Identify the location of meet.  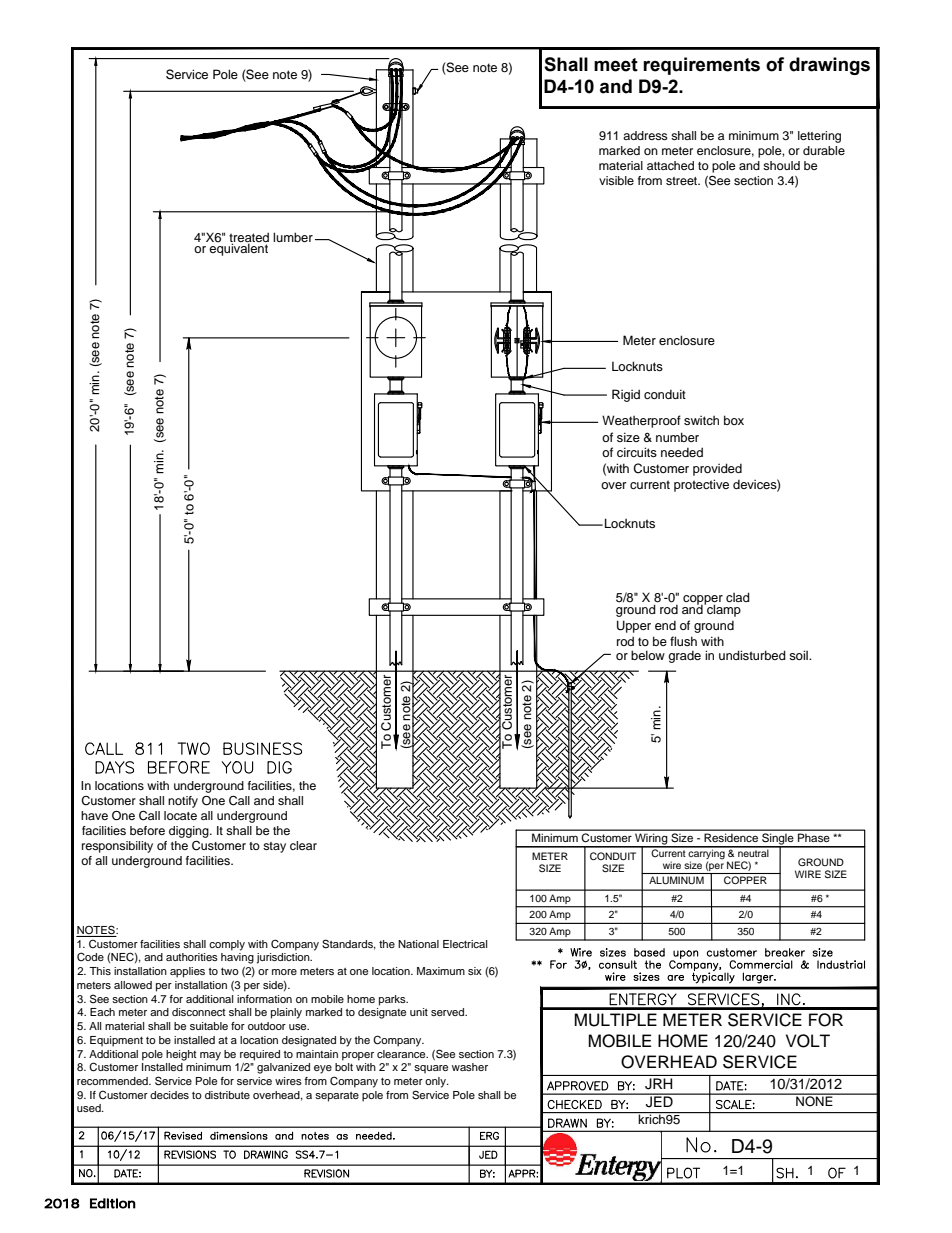
(616, 65).
